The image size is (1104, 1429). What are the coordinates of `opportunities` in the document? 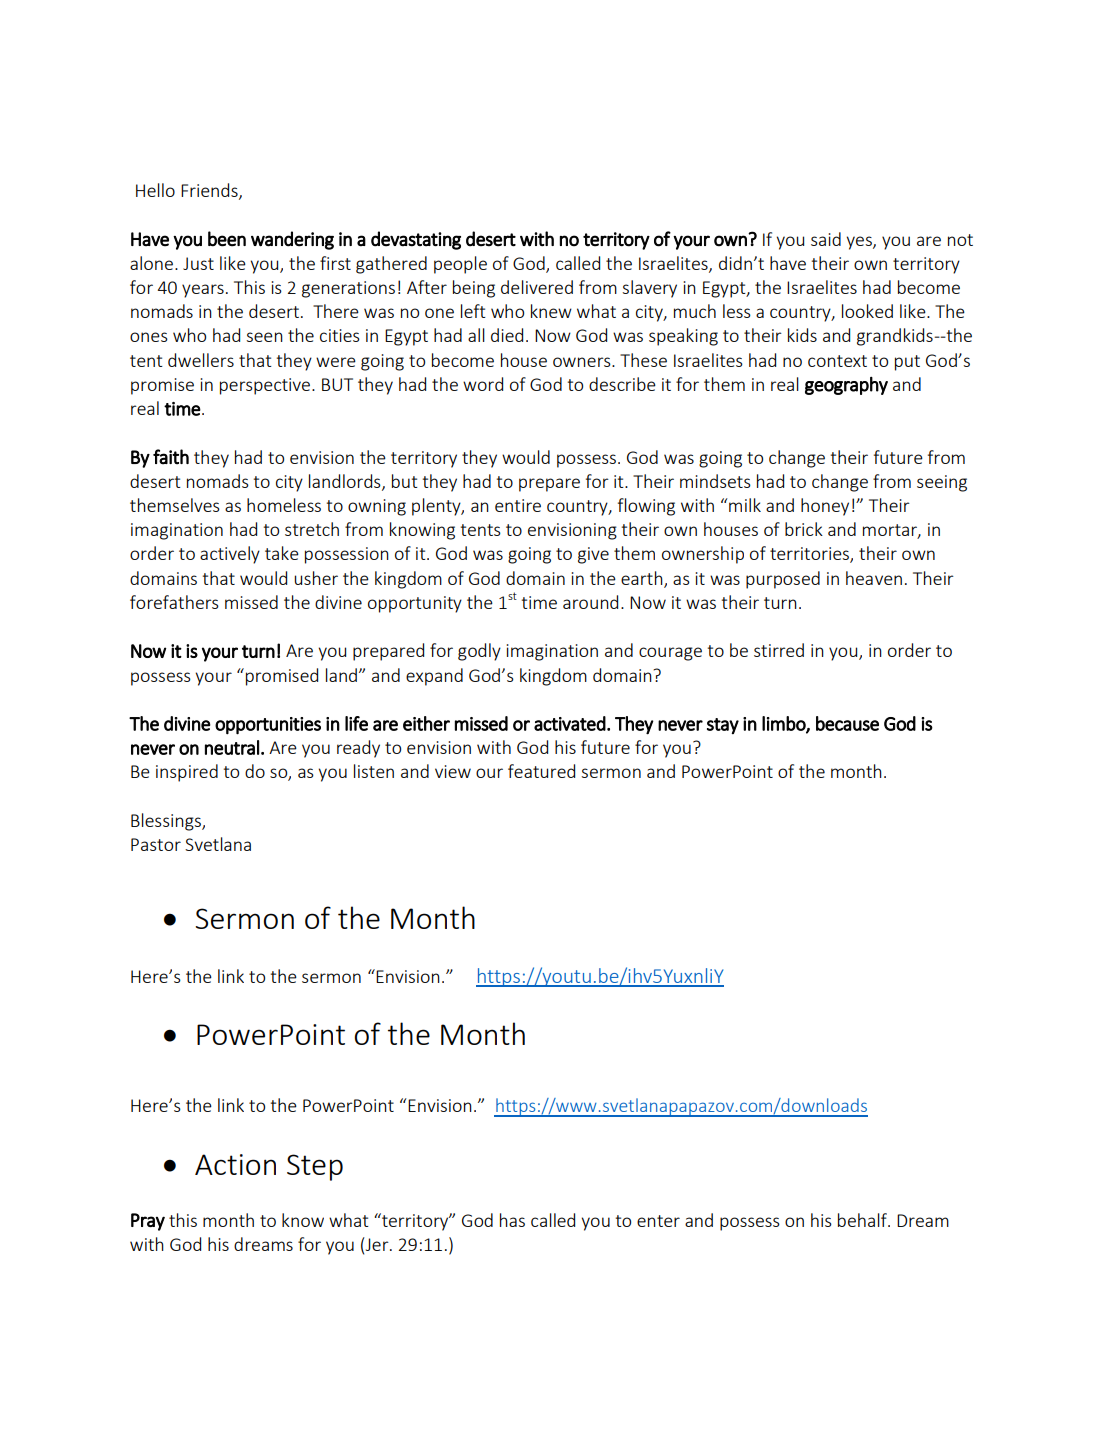 It's located at (268, 726).
